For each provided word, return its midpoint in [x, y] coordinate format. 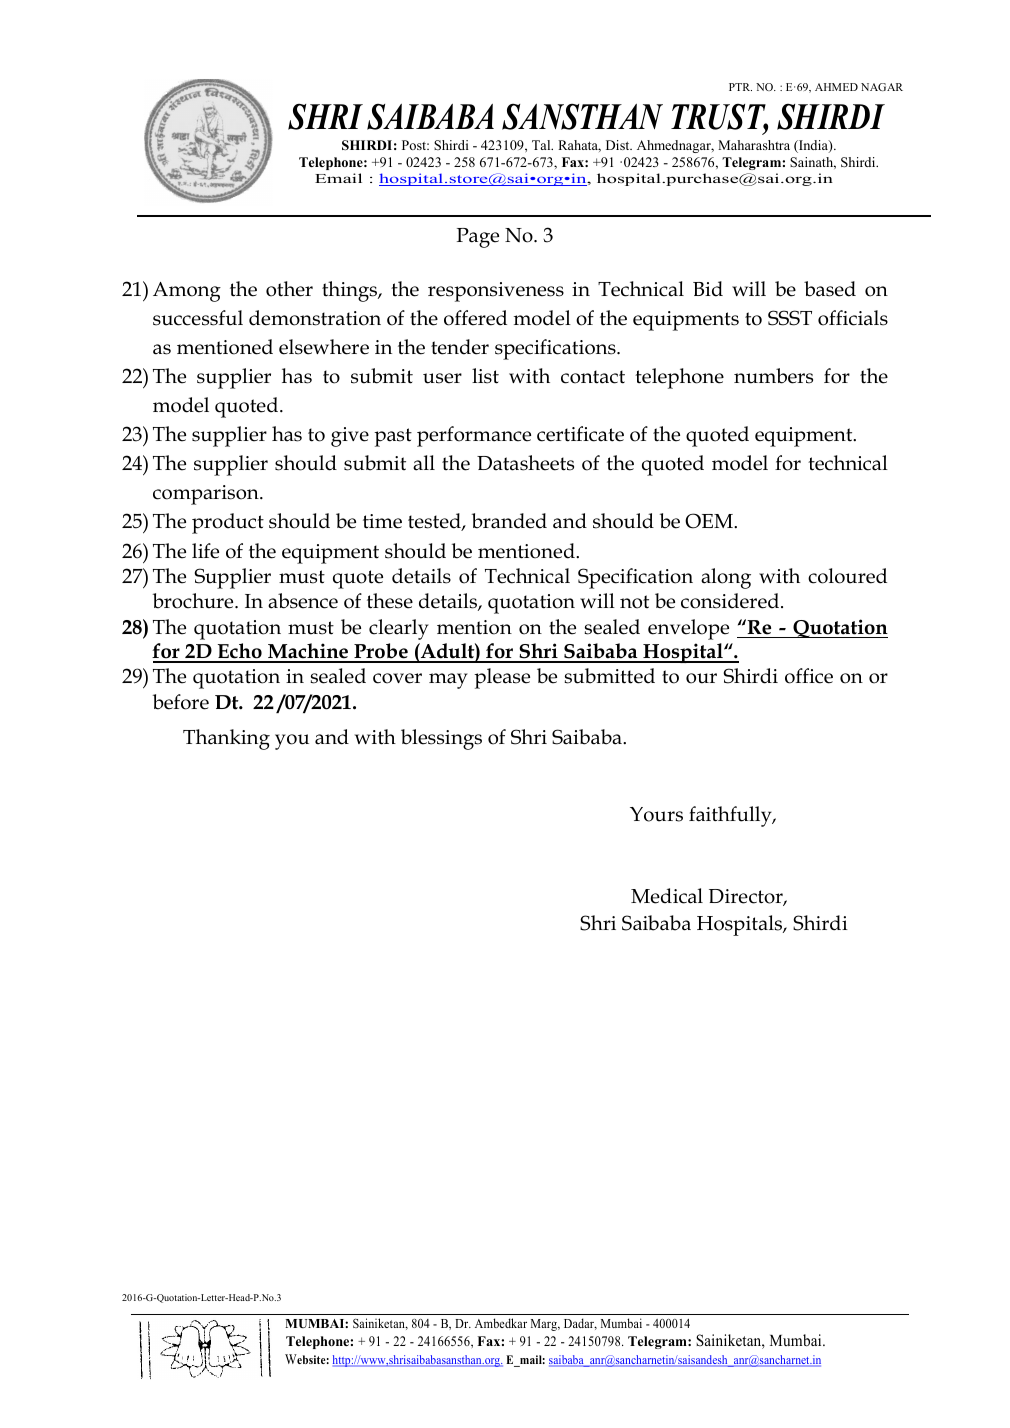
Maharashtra [754, 145]
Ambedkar [501, 1323]
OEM [710, 521]
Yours [656, 814]
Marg [545, 1325]
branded [509, 521]
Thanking [226, 739]
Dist [619, 145]
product [228, 523]
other [289, 289]
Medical [667, 896]
